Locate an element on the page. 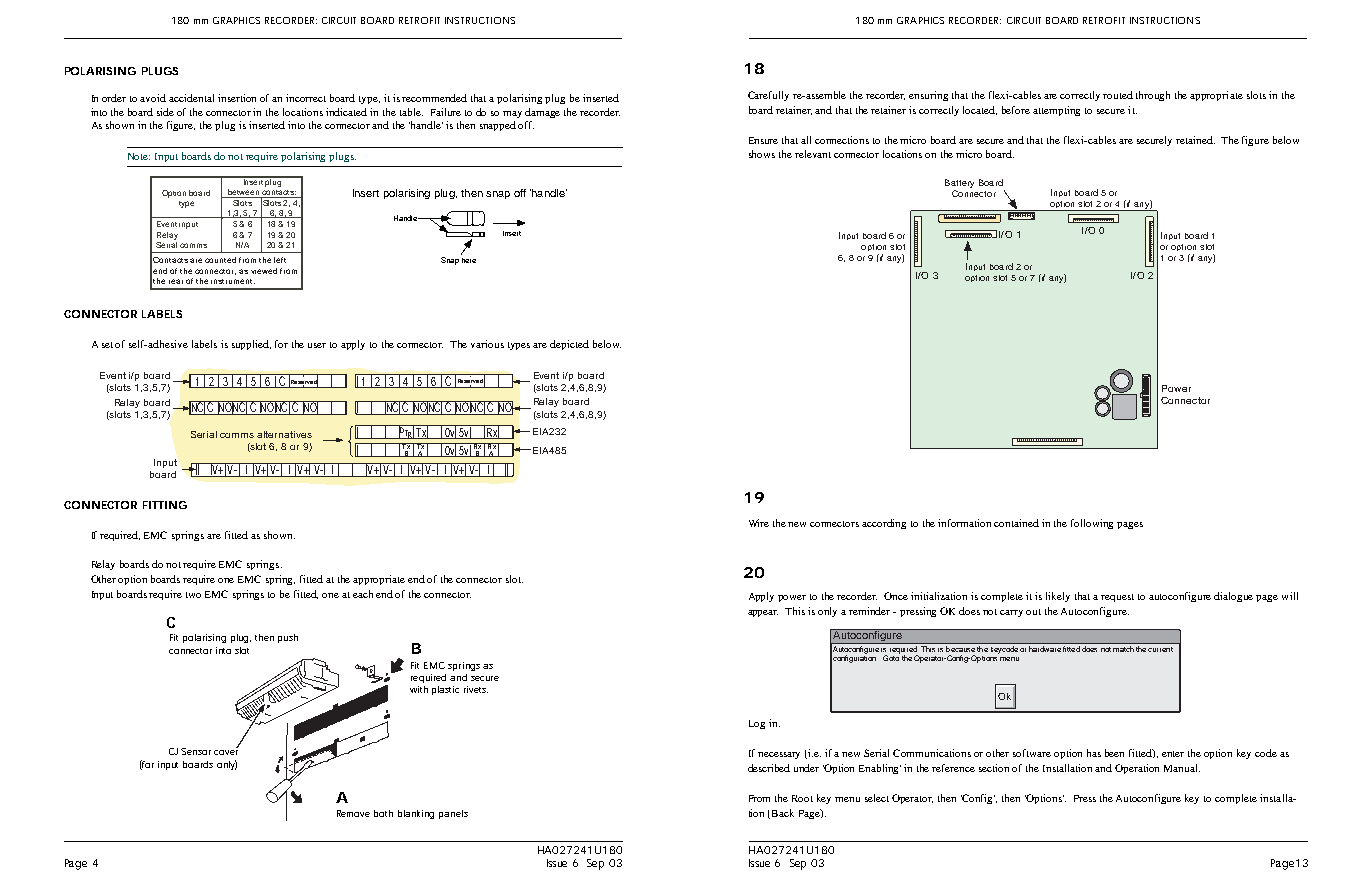 This image has height=887, width=1372. Remove is located at coordinates (353, 813).
